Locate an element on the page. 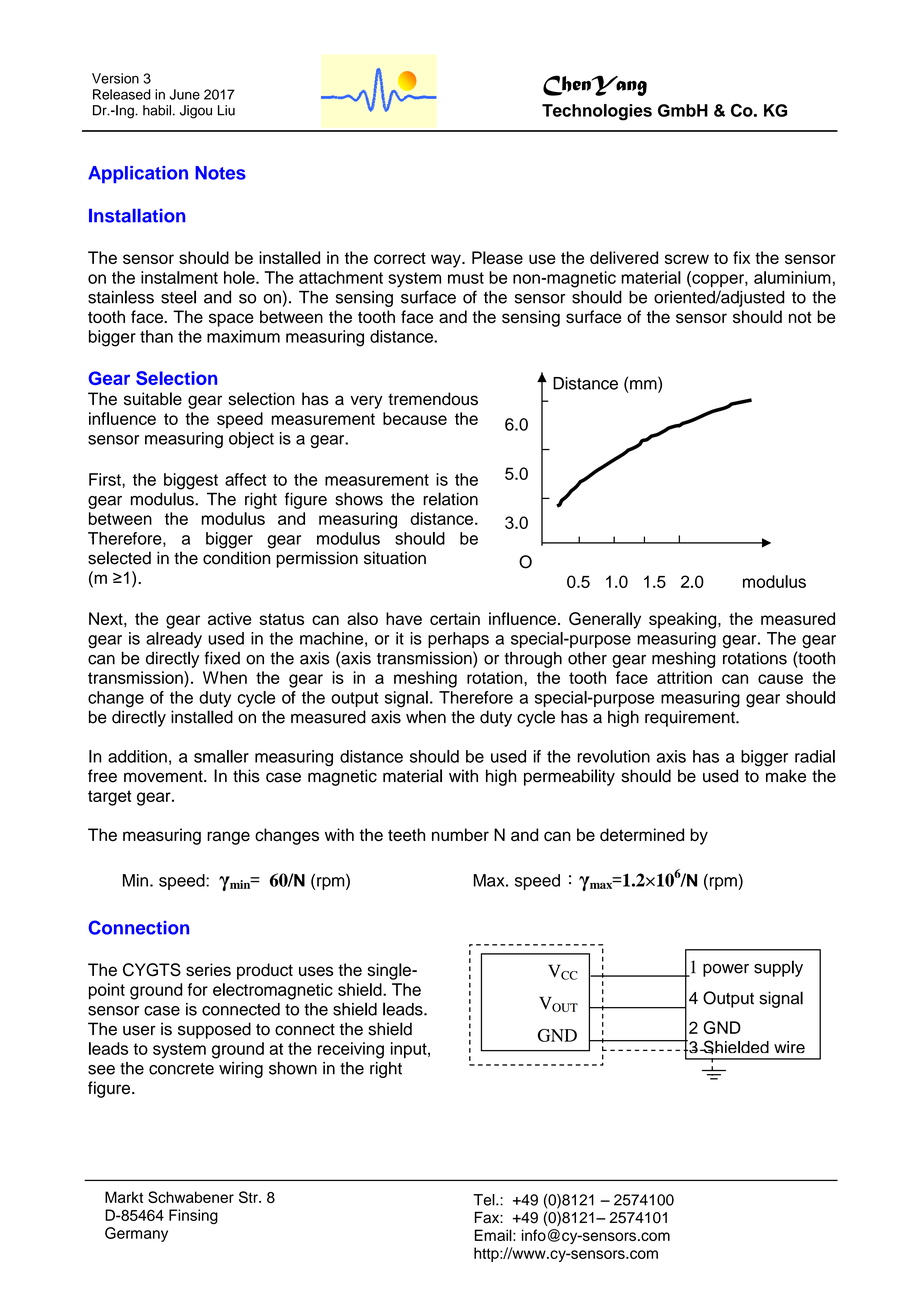  relation is located at coordinates (450, 499).
